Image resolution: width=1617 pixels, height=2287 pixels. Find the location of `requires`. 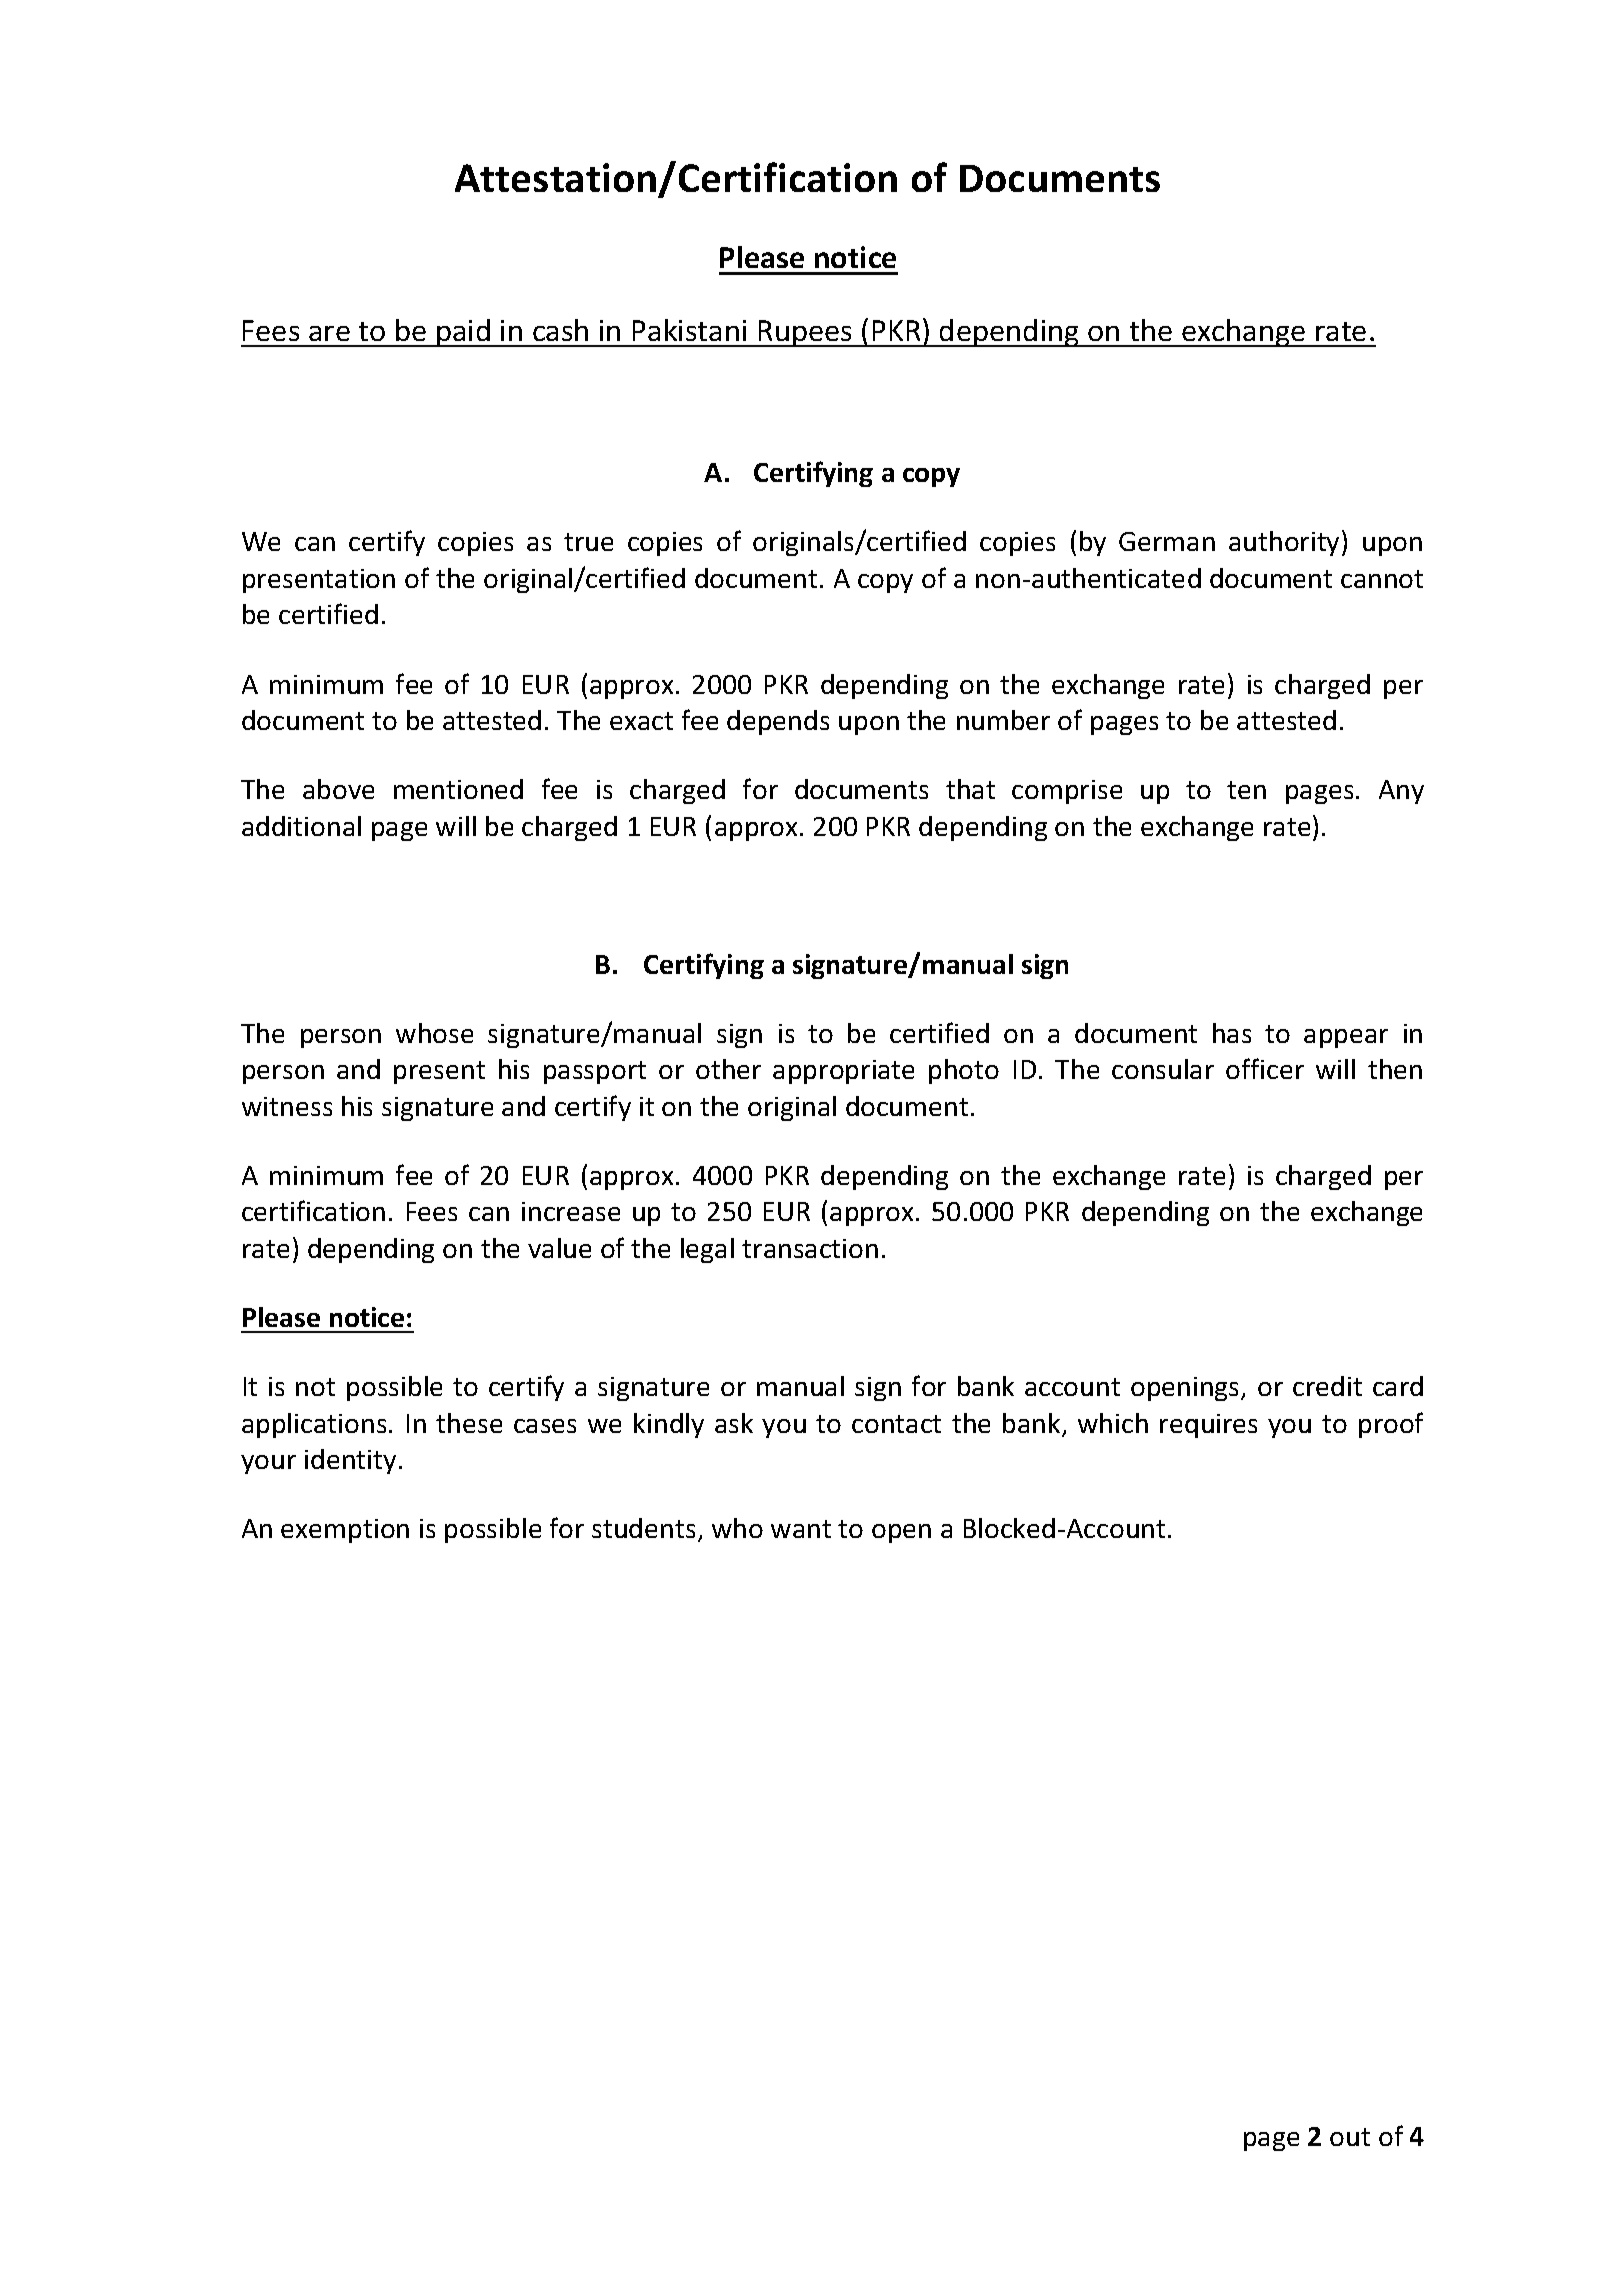

requires is located at coordinates (1208, 1426).
